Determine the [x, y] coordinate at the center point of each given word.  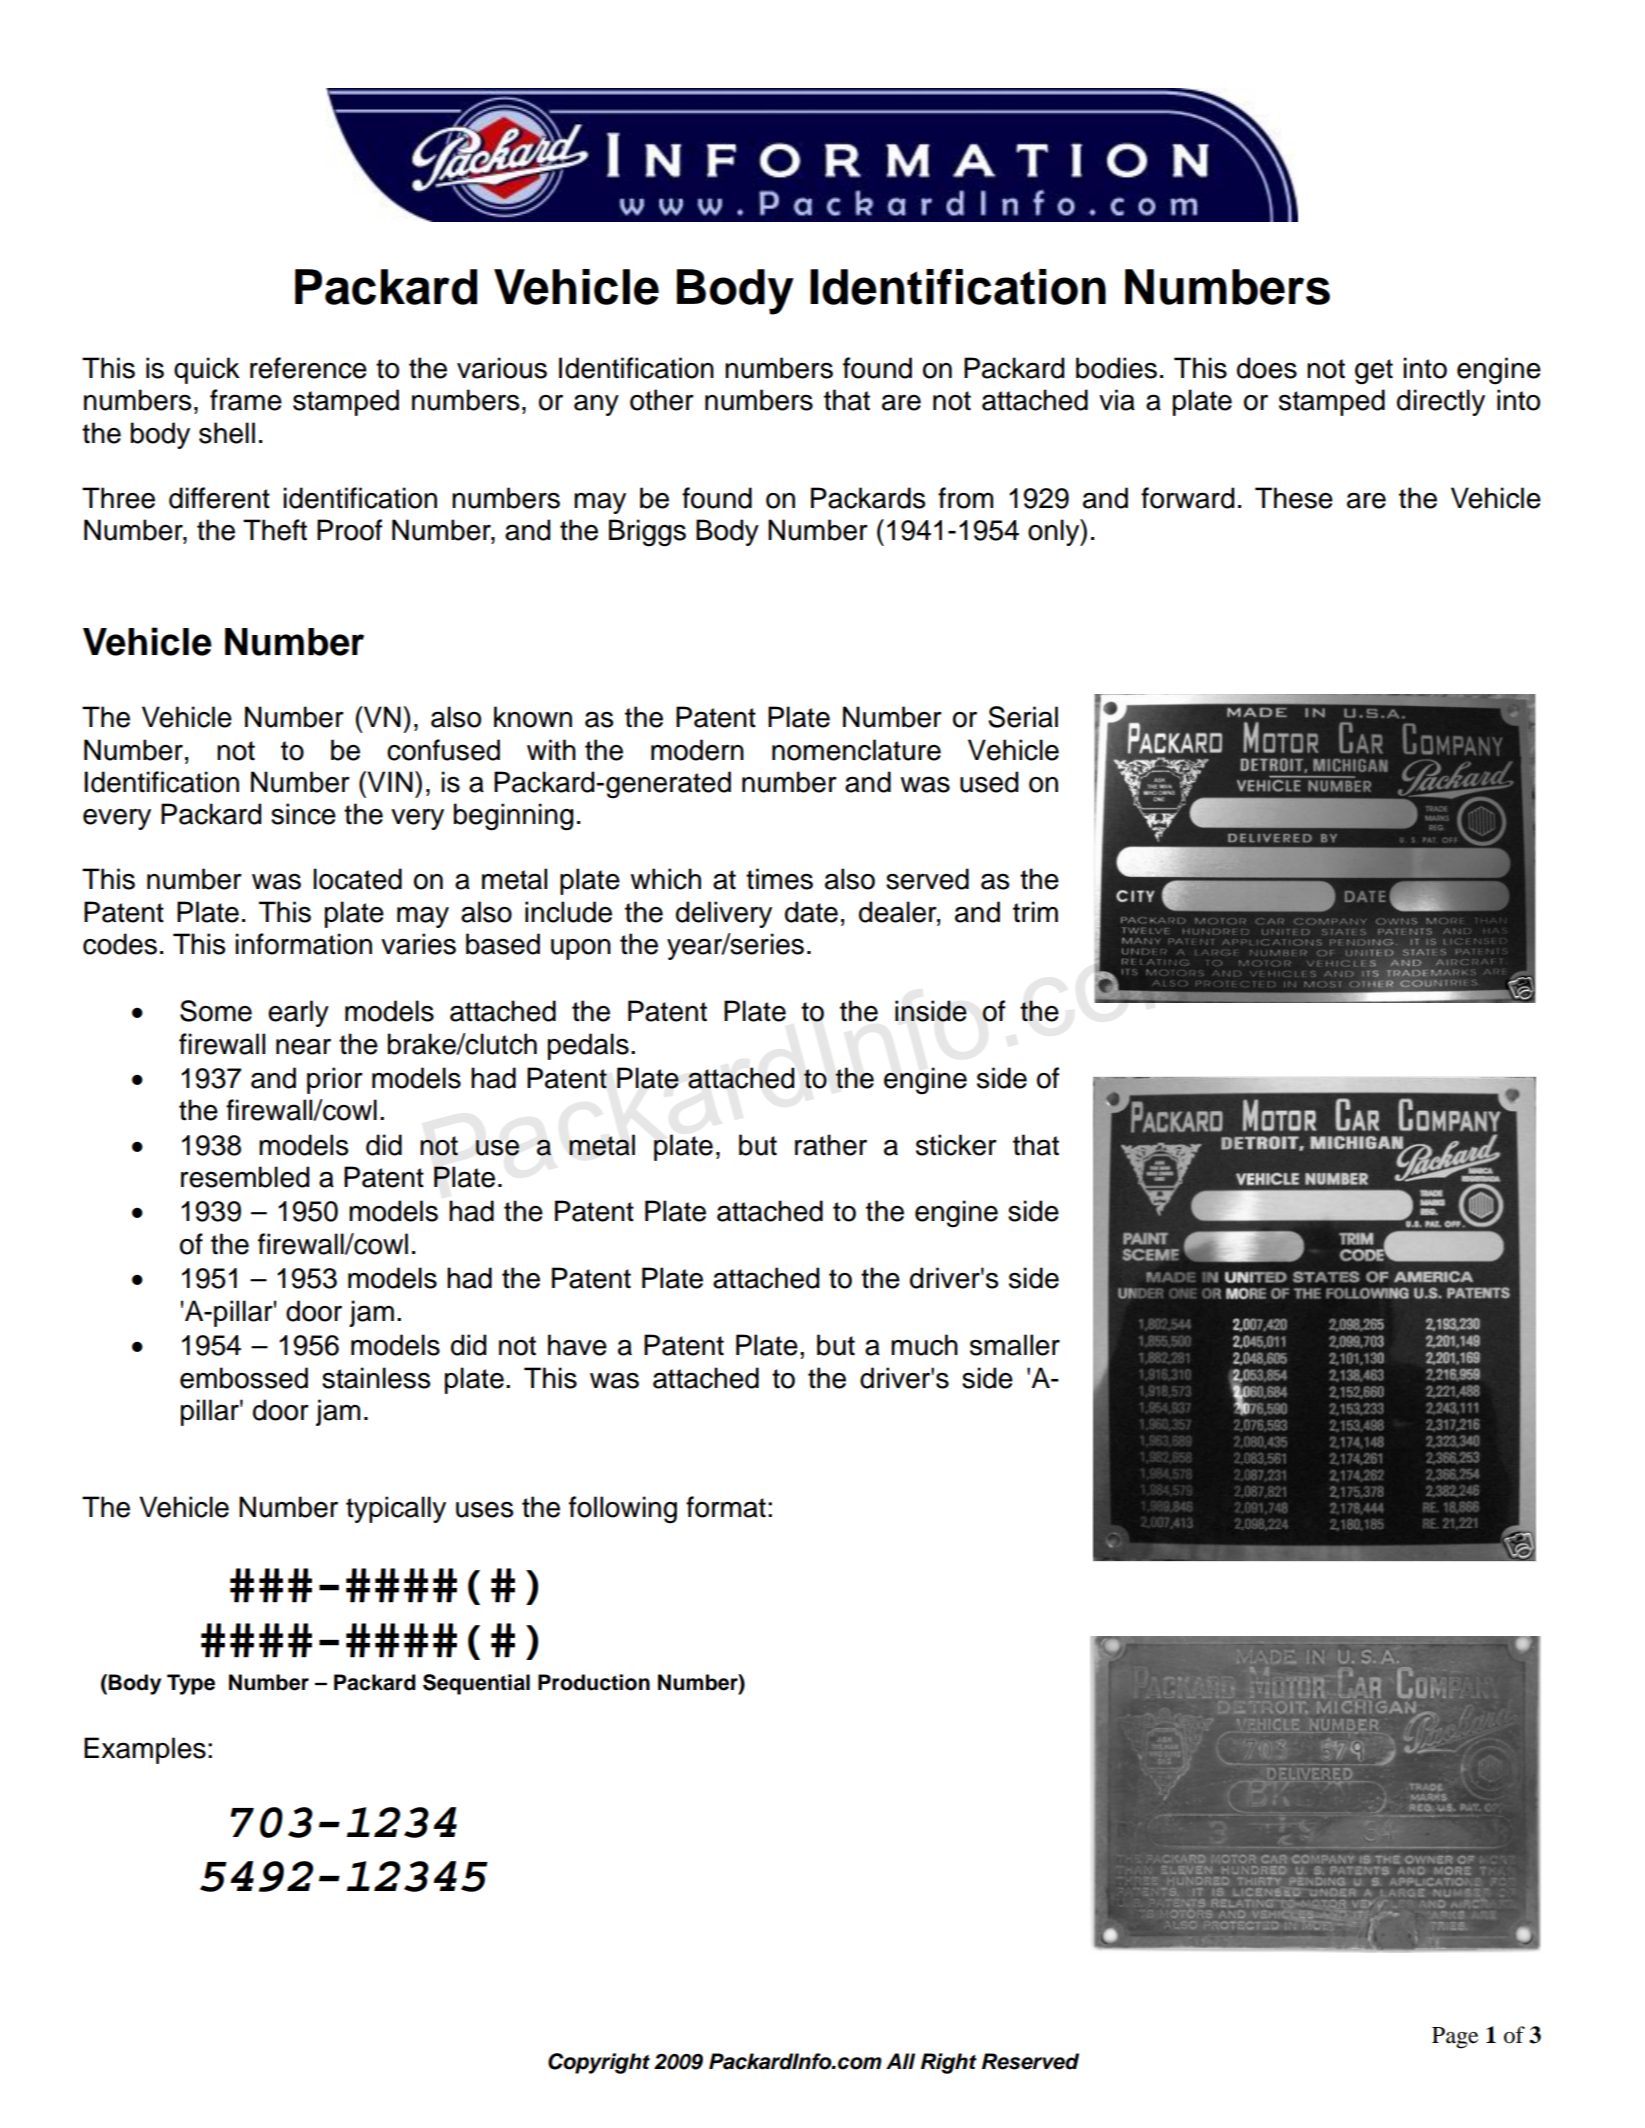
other [662, 400]
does [1267, 368]
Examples [145, 1750]
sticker [956, 1145]
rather [831, 1145]
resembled [245, 1177]
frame [246, 400]
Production [594, 1682]
